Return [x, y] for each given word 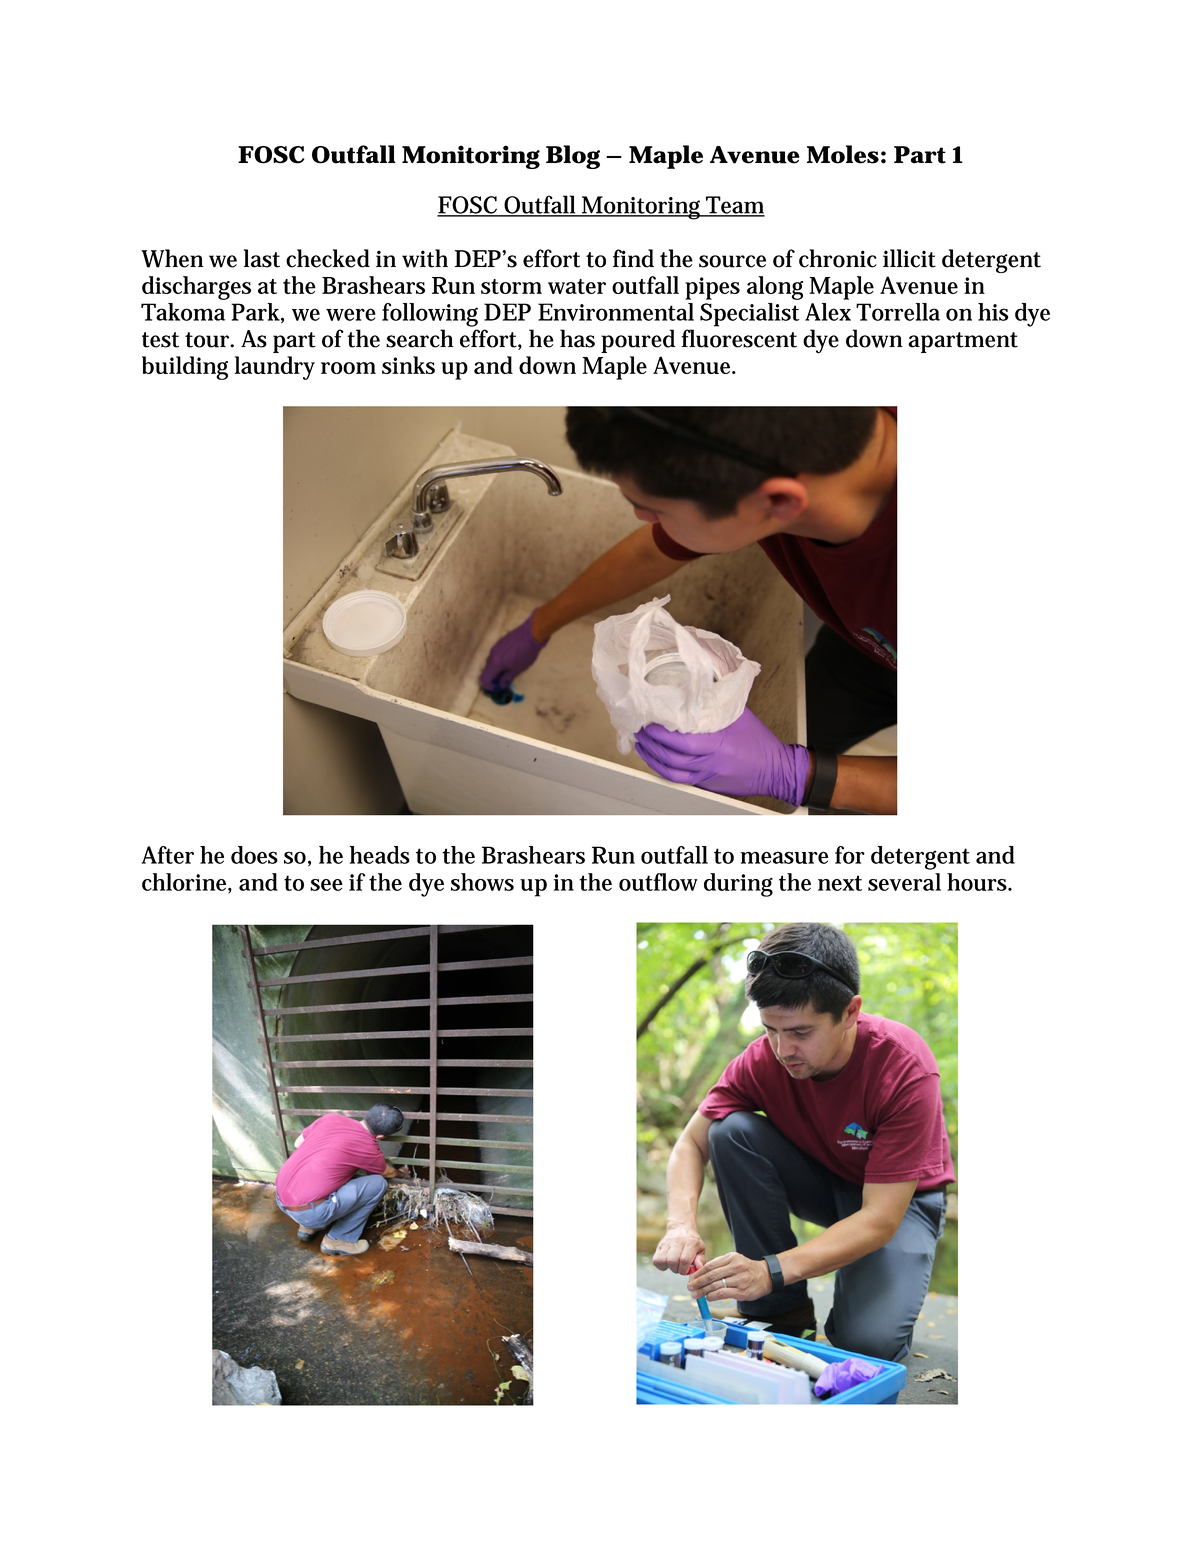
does [254, 855]
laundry [275, 368]
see [326, 885]
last [262, 258]
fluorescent [739, 338]
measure [784, 857]
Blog [573, 157]
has [577, 338]
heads [380, 855]
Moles [843, 154]
